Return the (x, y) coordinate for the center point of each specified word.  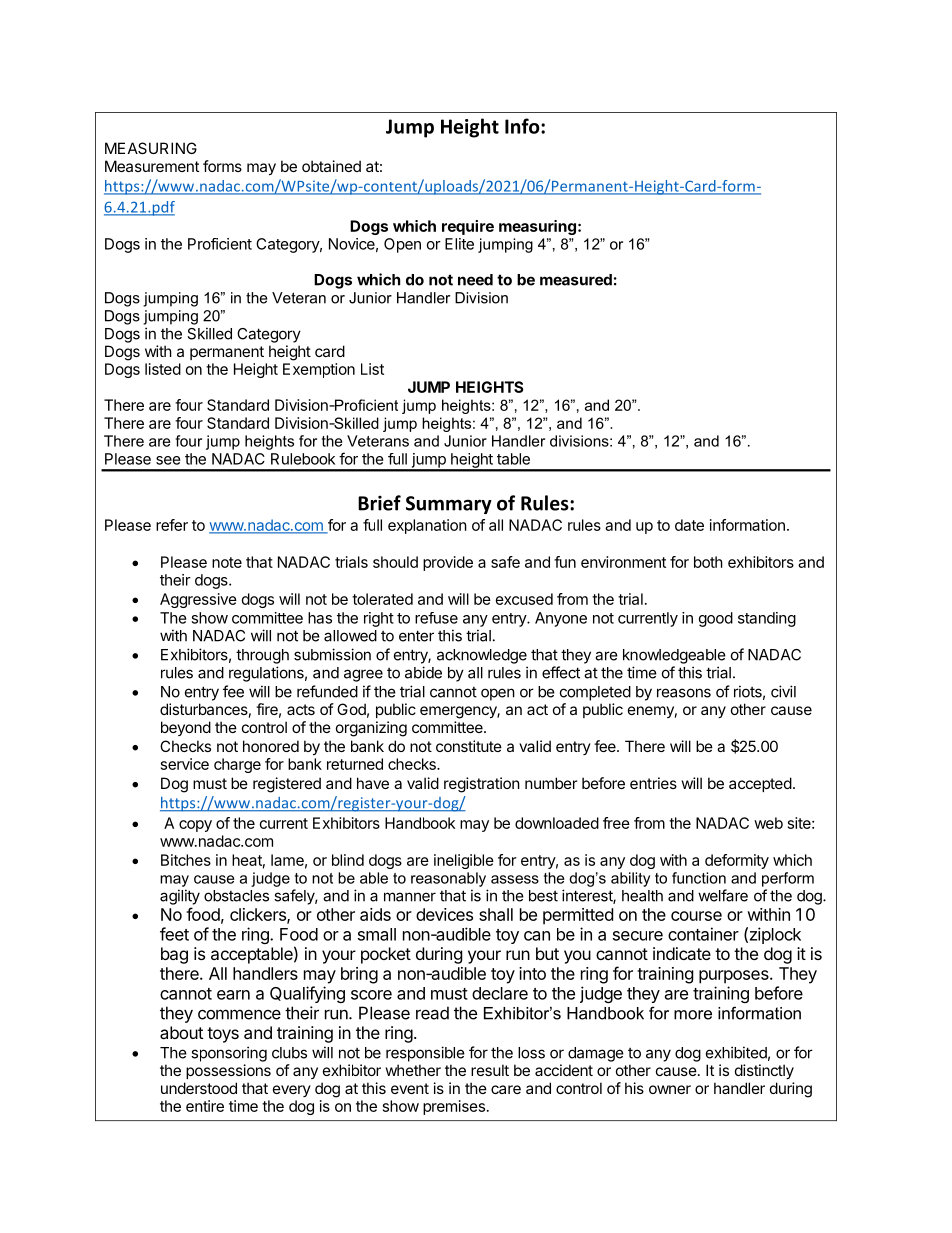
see (168, 460)
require (468, 227)
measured (576, 280)
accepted (760, 784)
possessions (228, 1071)
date (689, 525)
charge (237, 765)
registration (482, 785)
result (490, 1070)
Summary (449, 505)
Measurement (152, 166)
